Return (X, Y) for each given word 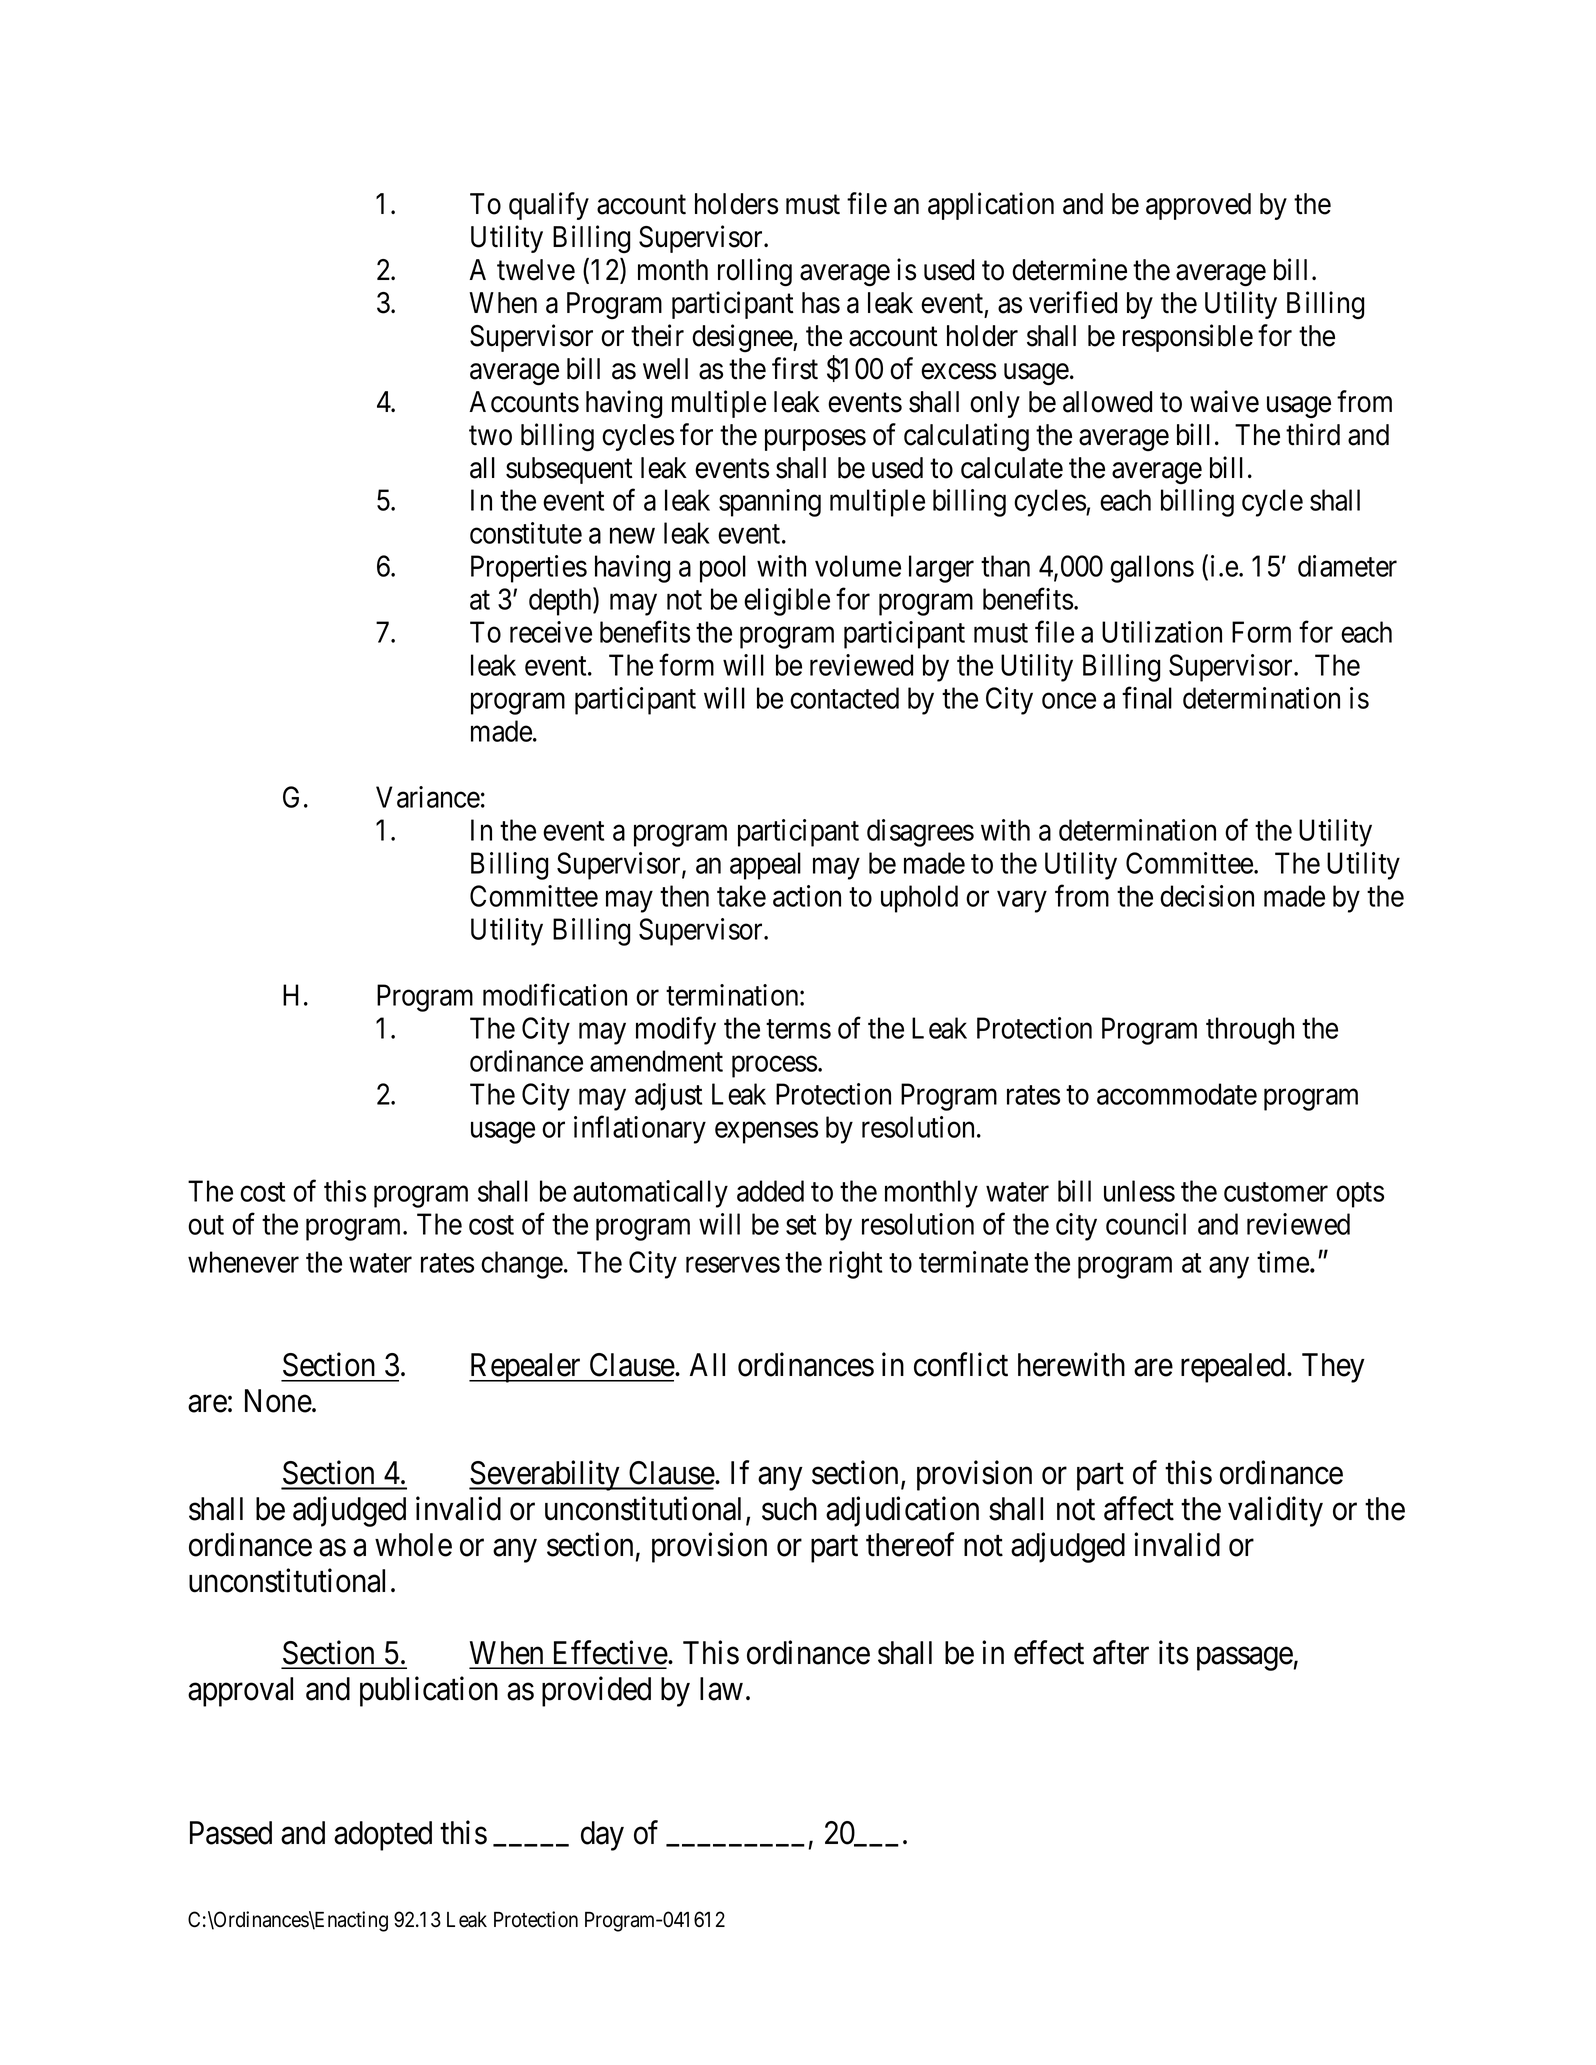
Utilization (1162, 632)
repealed (1234, 1368)
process (774, 1067)
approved (1198, 206)
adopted (383, 1836)
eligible (787, 602)
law (721, 1689)
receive (551, 632)
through (1250, 1031)
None (278, 1401)
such (789, 1509)
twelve (536, 270)
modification (555, 995)
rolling (755, 272)
